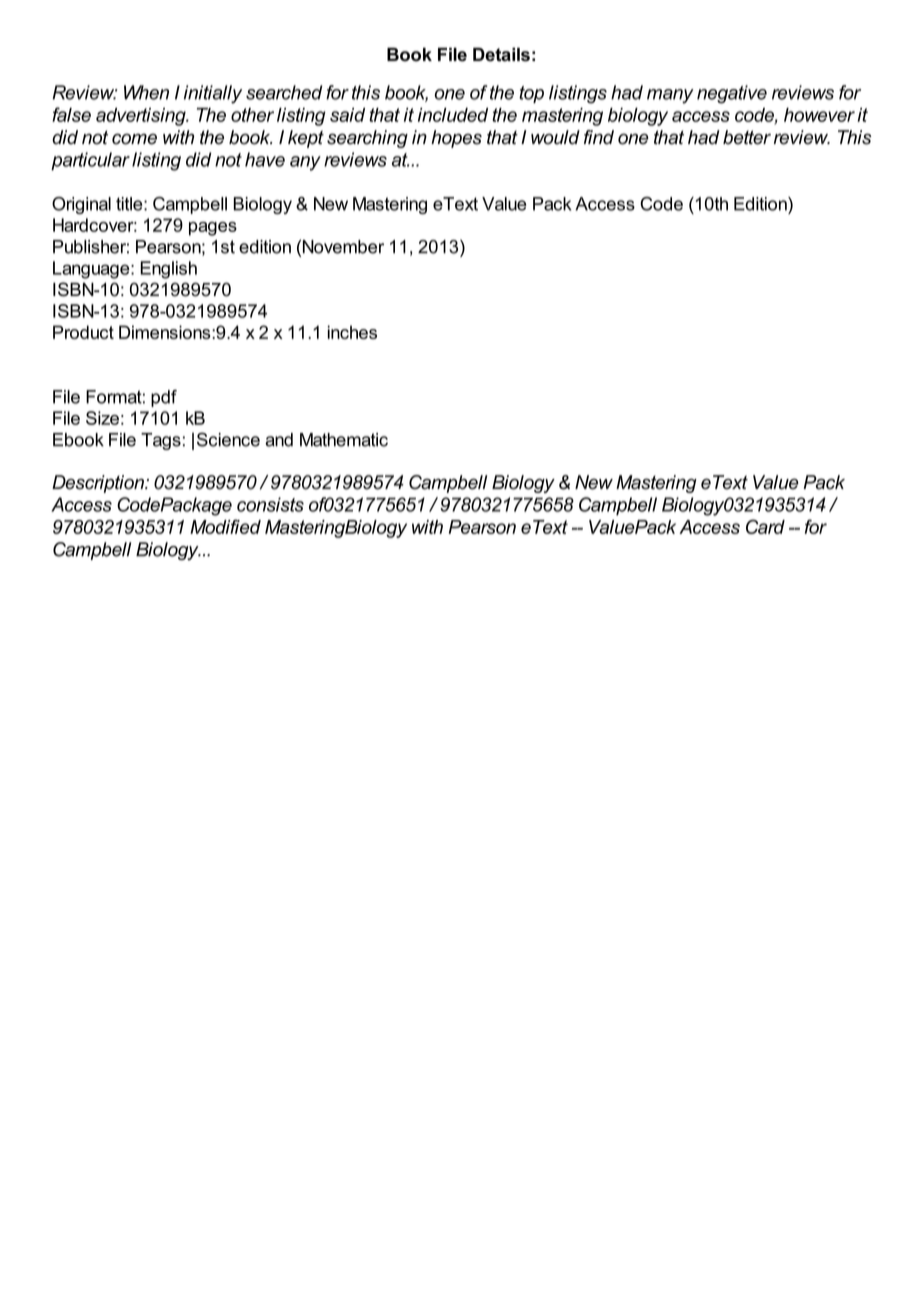 This image has width=924, height=1308. Describe the element at coordinates (134, 139) in the image. I see `come` at that location.
